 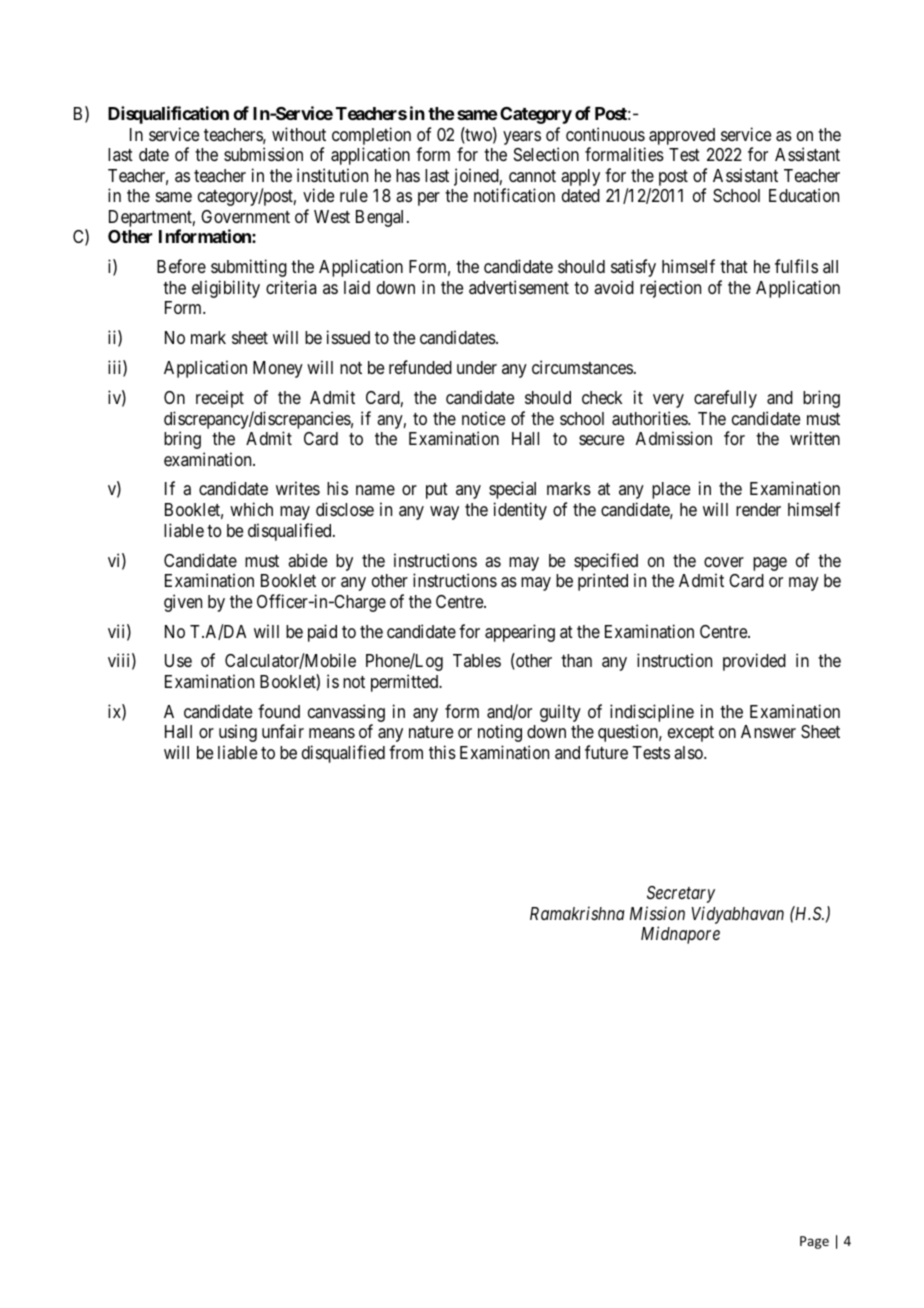 What do you see at coordinates (520, 511) in the image?
I see `identity` at bounding box center [520, 511].
